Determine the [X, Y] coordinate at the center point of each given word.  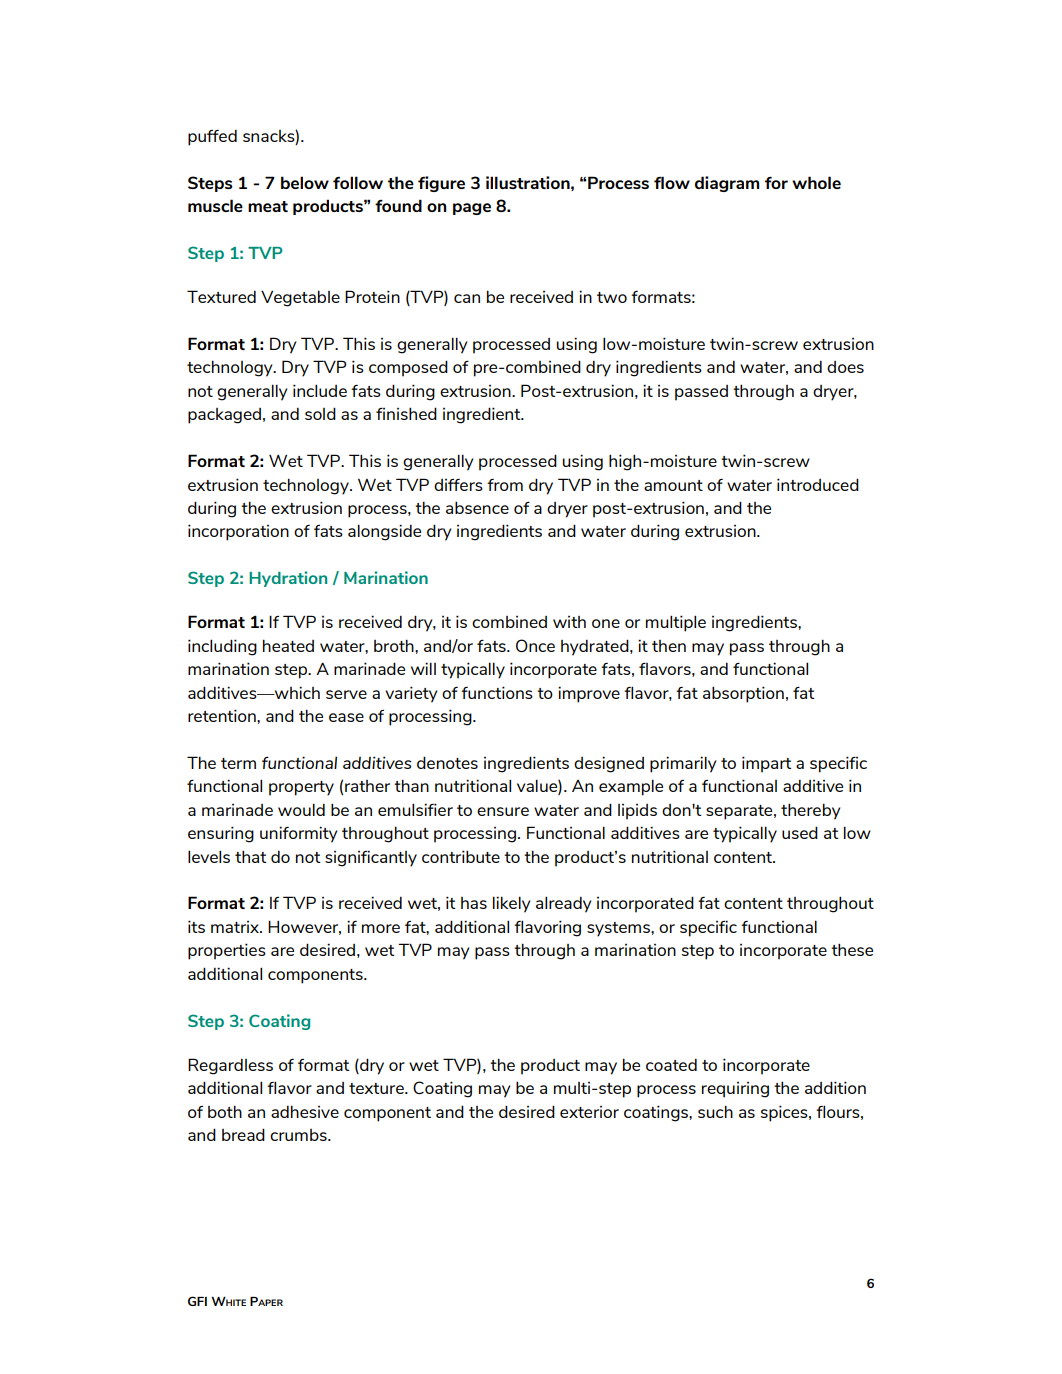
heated [288, 645]
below [305, 182]
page [472, 209]
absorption [743, 694]
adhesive [305, 1111]
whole [816, 182]
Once [535, 645]
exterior [589, 1112]
